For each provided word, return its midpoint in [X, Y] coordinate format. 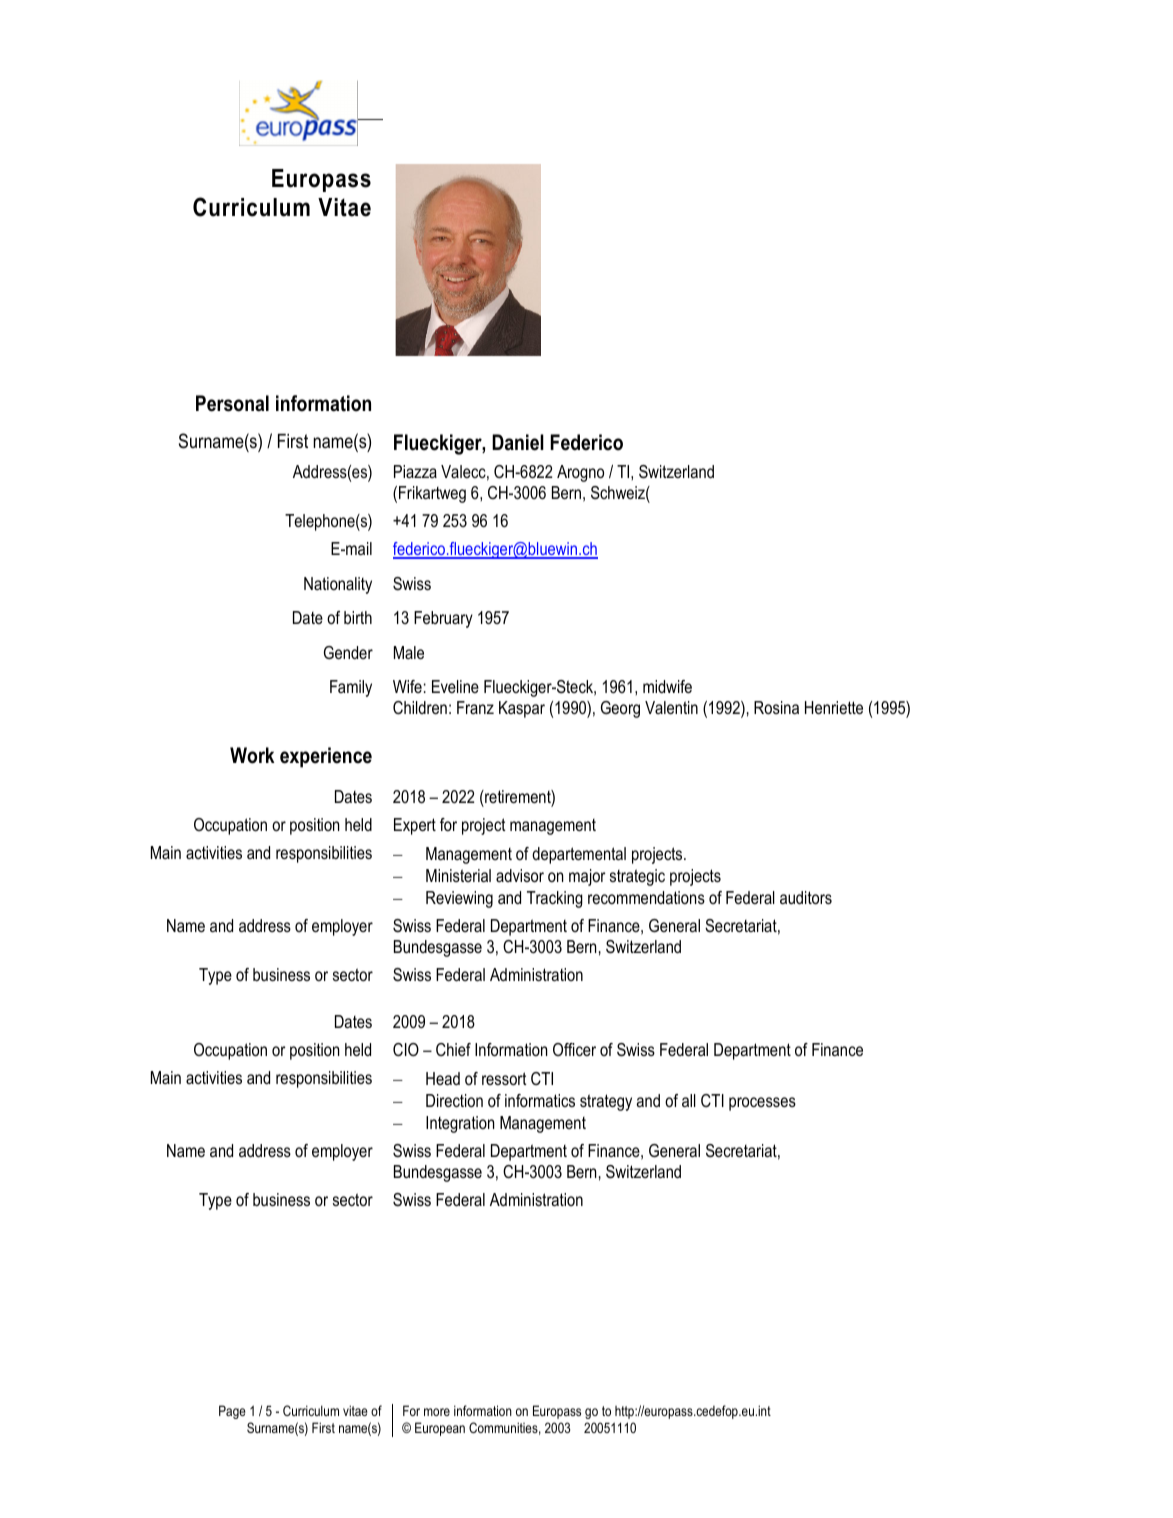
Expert [415, 826]
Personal [232, 403]
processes [762, 1104]
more [437, 1412]
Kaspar [522, 709]
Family [351, 688]
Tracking [555, 899]
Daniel [518, 442]
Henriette [834, 707]
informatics [540, 1100]
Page [232, 1412]
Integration [460, 1124]
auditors [806, 898]
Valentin [671, 707]
